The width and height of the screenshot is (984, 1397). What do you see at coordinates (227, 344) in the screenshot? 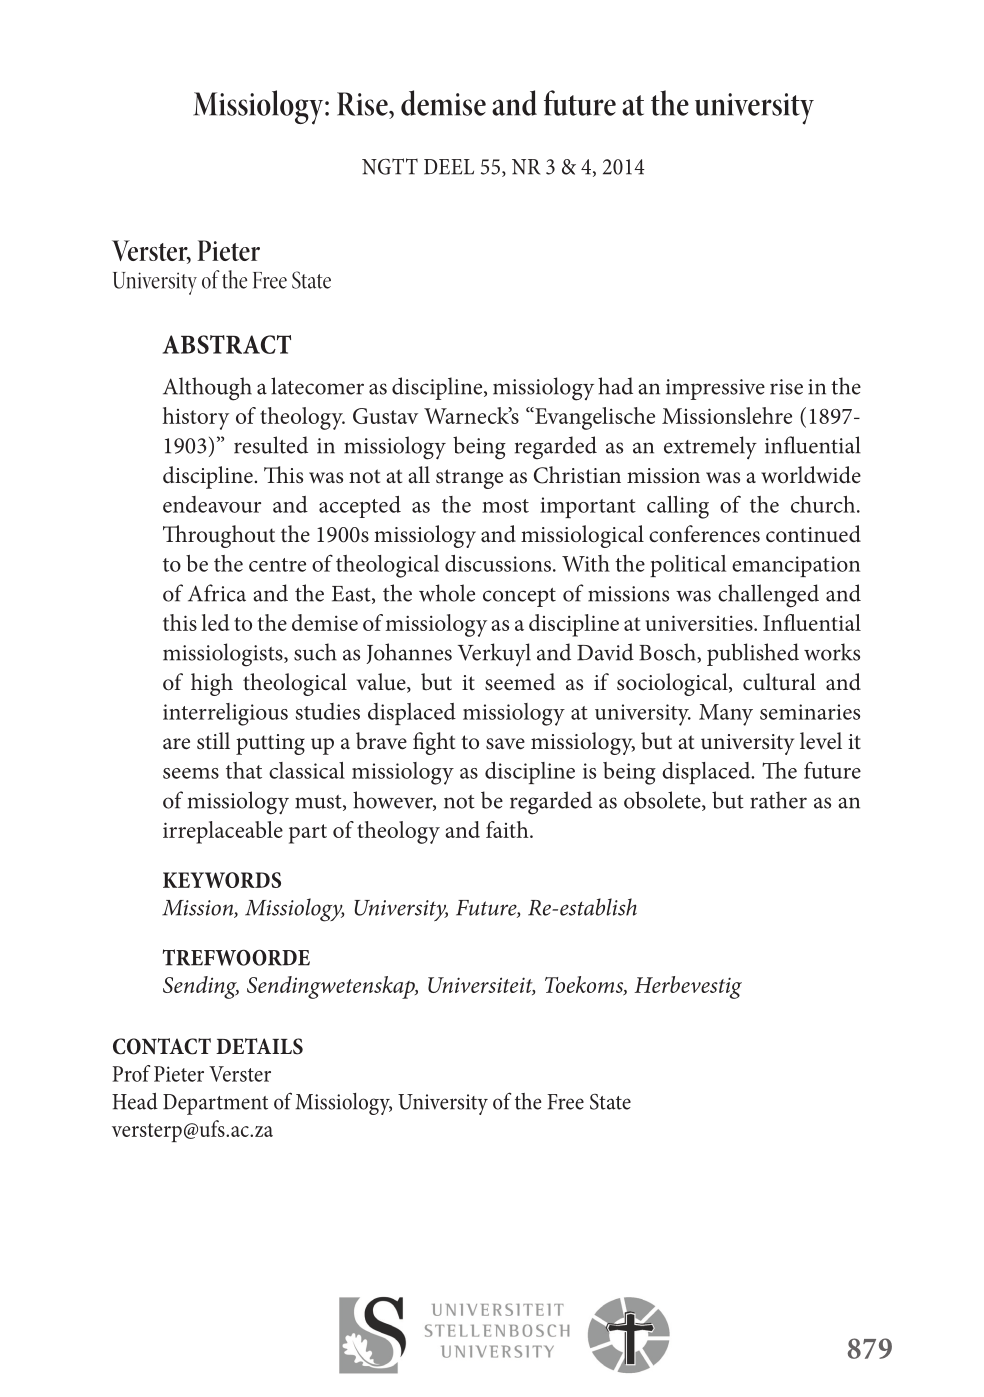
I see `ABSTRACT` at bounding box center [227, 344].
